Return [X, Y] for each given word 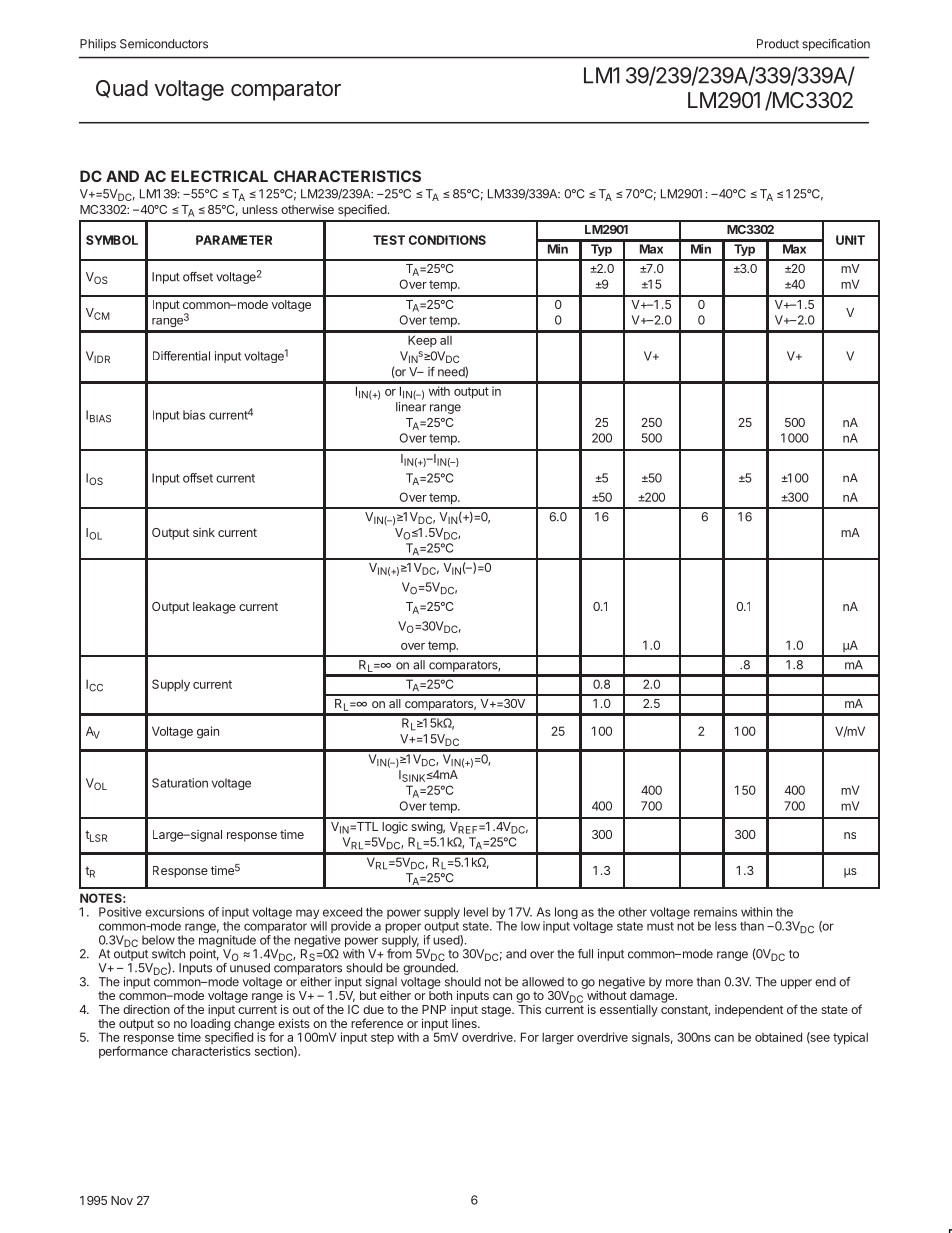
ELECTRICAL [219, 176]
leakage [214, 608]
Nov [122, 1200]
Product [778, 44]
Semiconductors [164, 44]
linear [411, 407]
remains [715, 912]
